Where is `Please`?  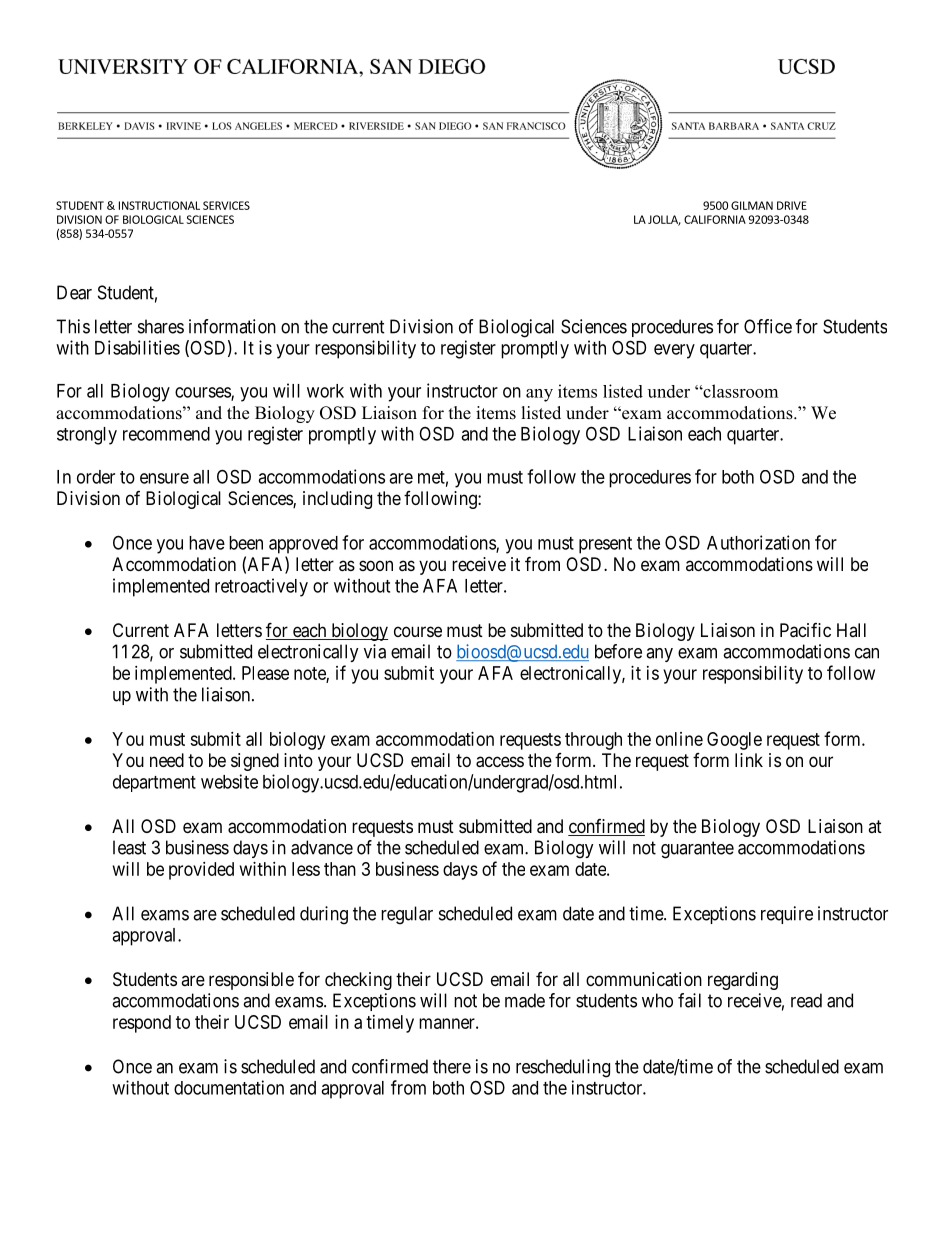 Please is located at coordinates (265, 673).
